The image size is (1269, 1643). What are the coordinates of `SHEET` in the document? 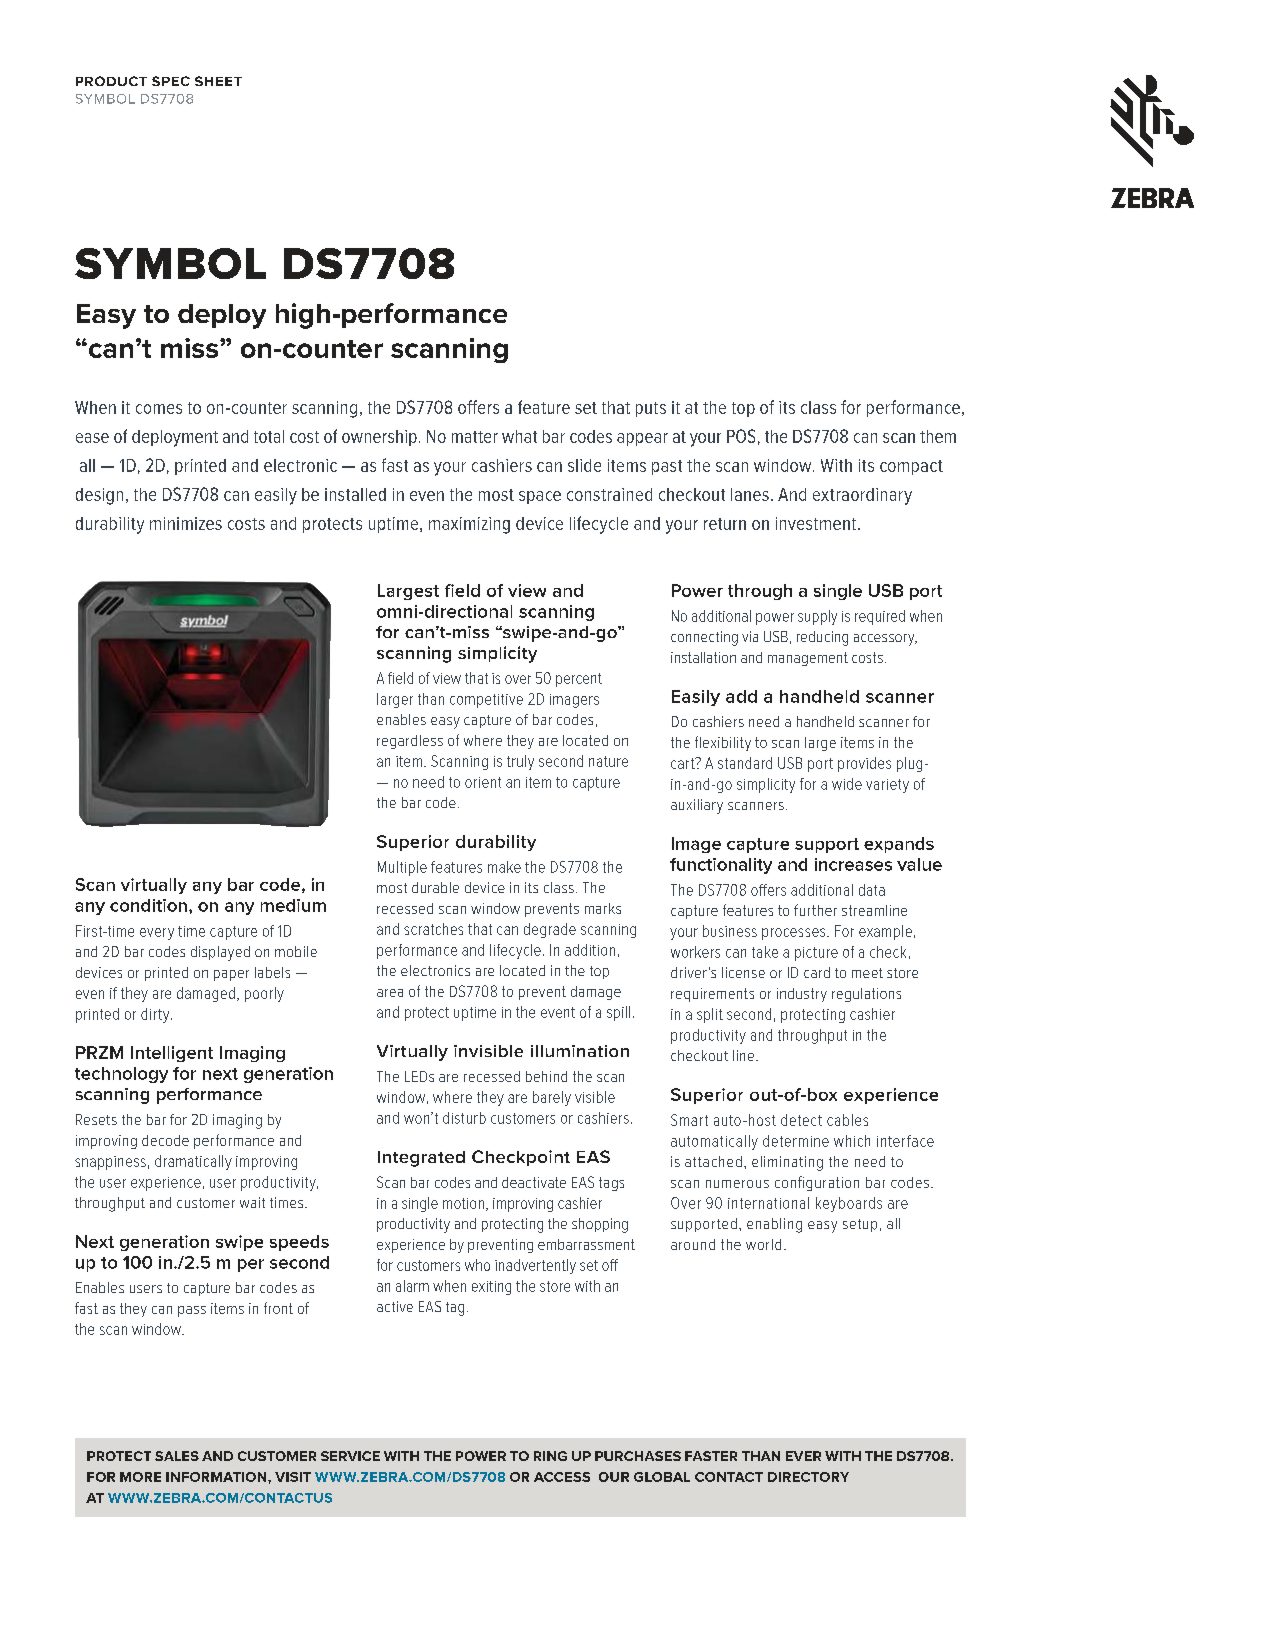 It's located at (218, 81).
